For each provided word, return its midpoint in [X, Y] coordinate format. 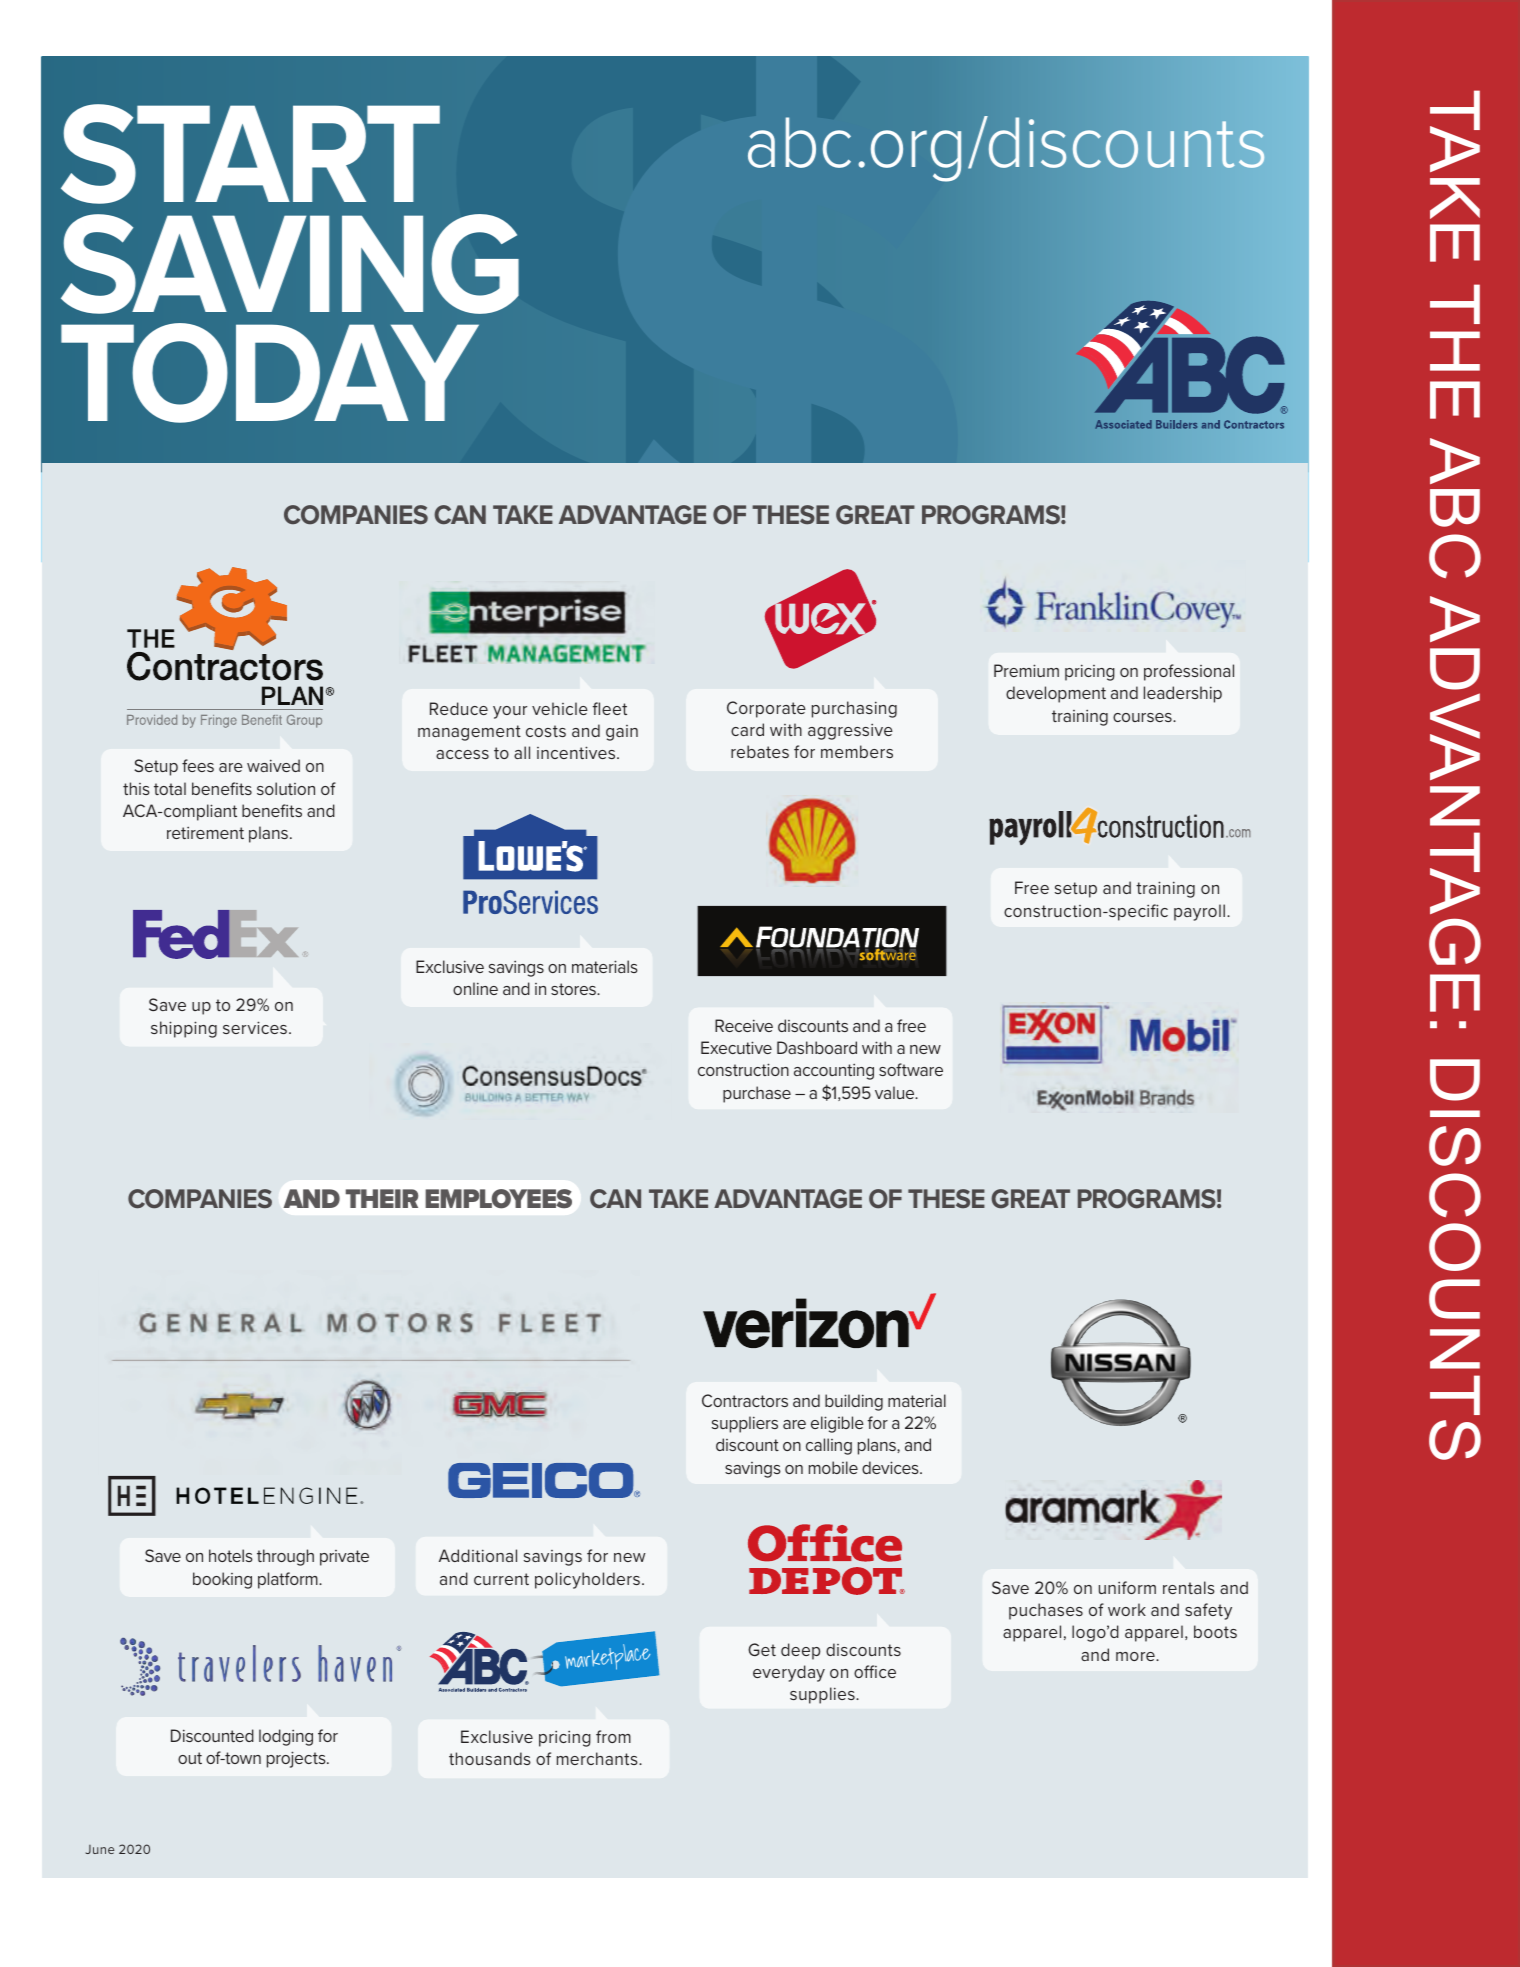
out [190, 1758]
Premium [1026, 670]
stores [574, 989]
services [255, 1027]
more [1136, 1656]
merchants [598, 1758]
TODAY [270, 373]
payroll [1199, 912]
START [250, 154]
